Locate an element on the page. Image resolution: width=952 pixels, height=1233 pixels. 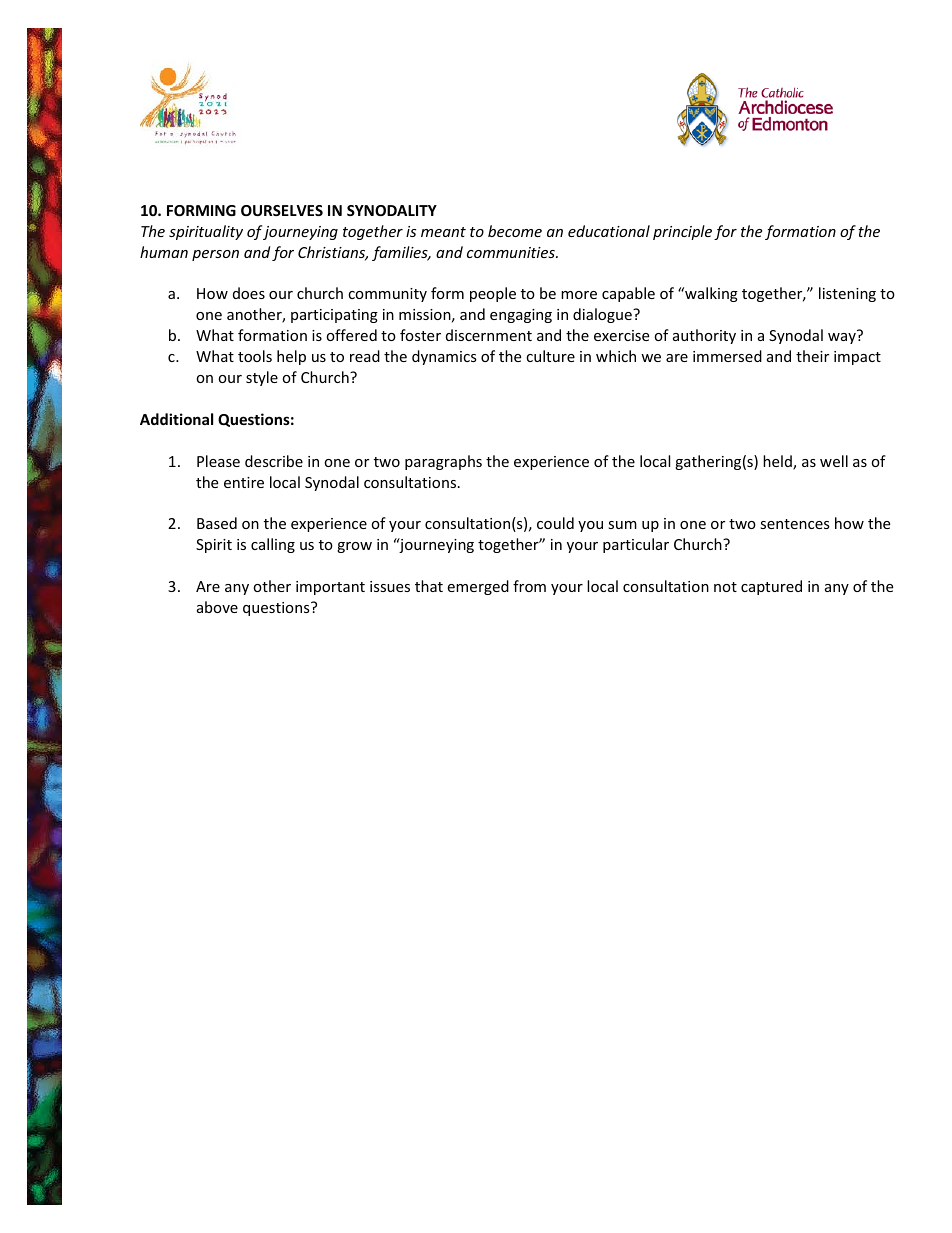
tools is located at coordinates (255, 356).
